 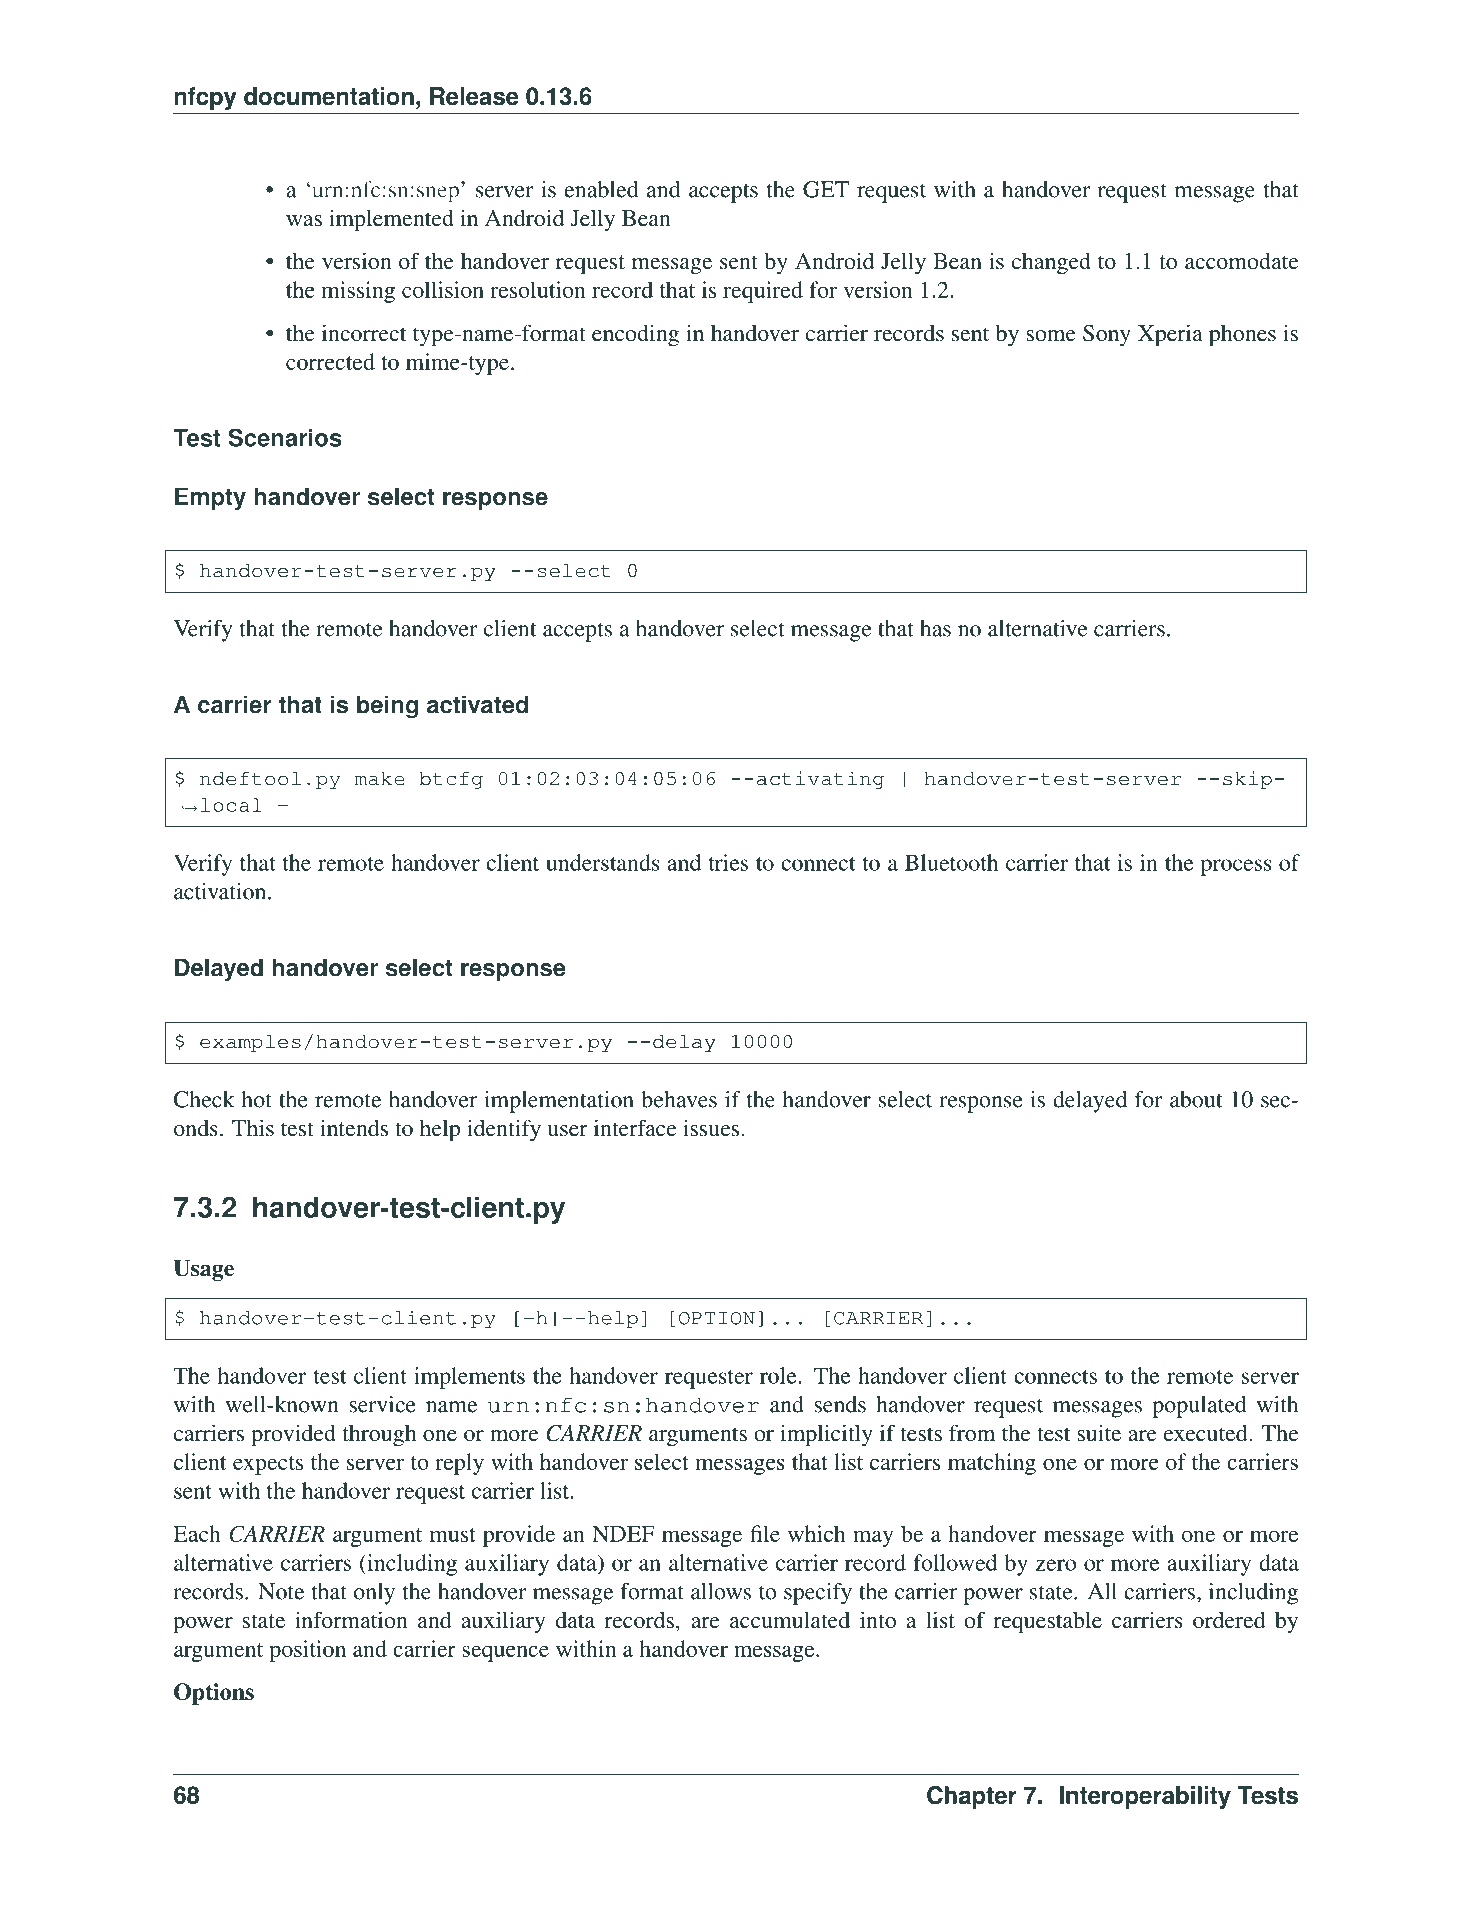 I want to click on Interoperability, so click(x=1145, y=1797).
